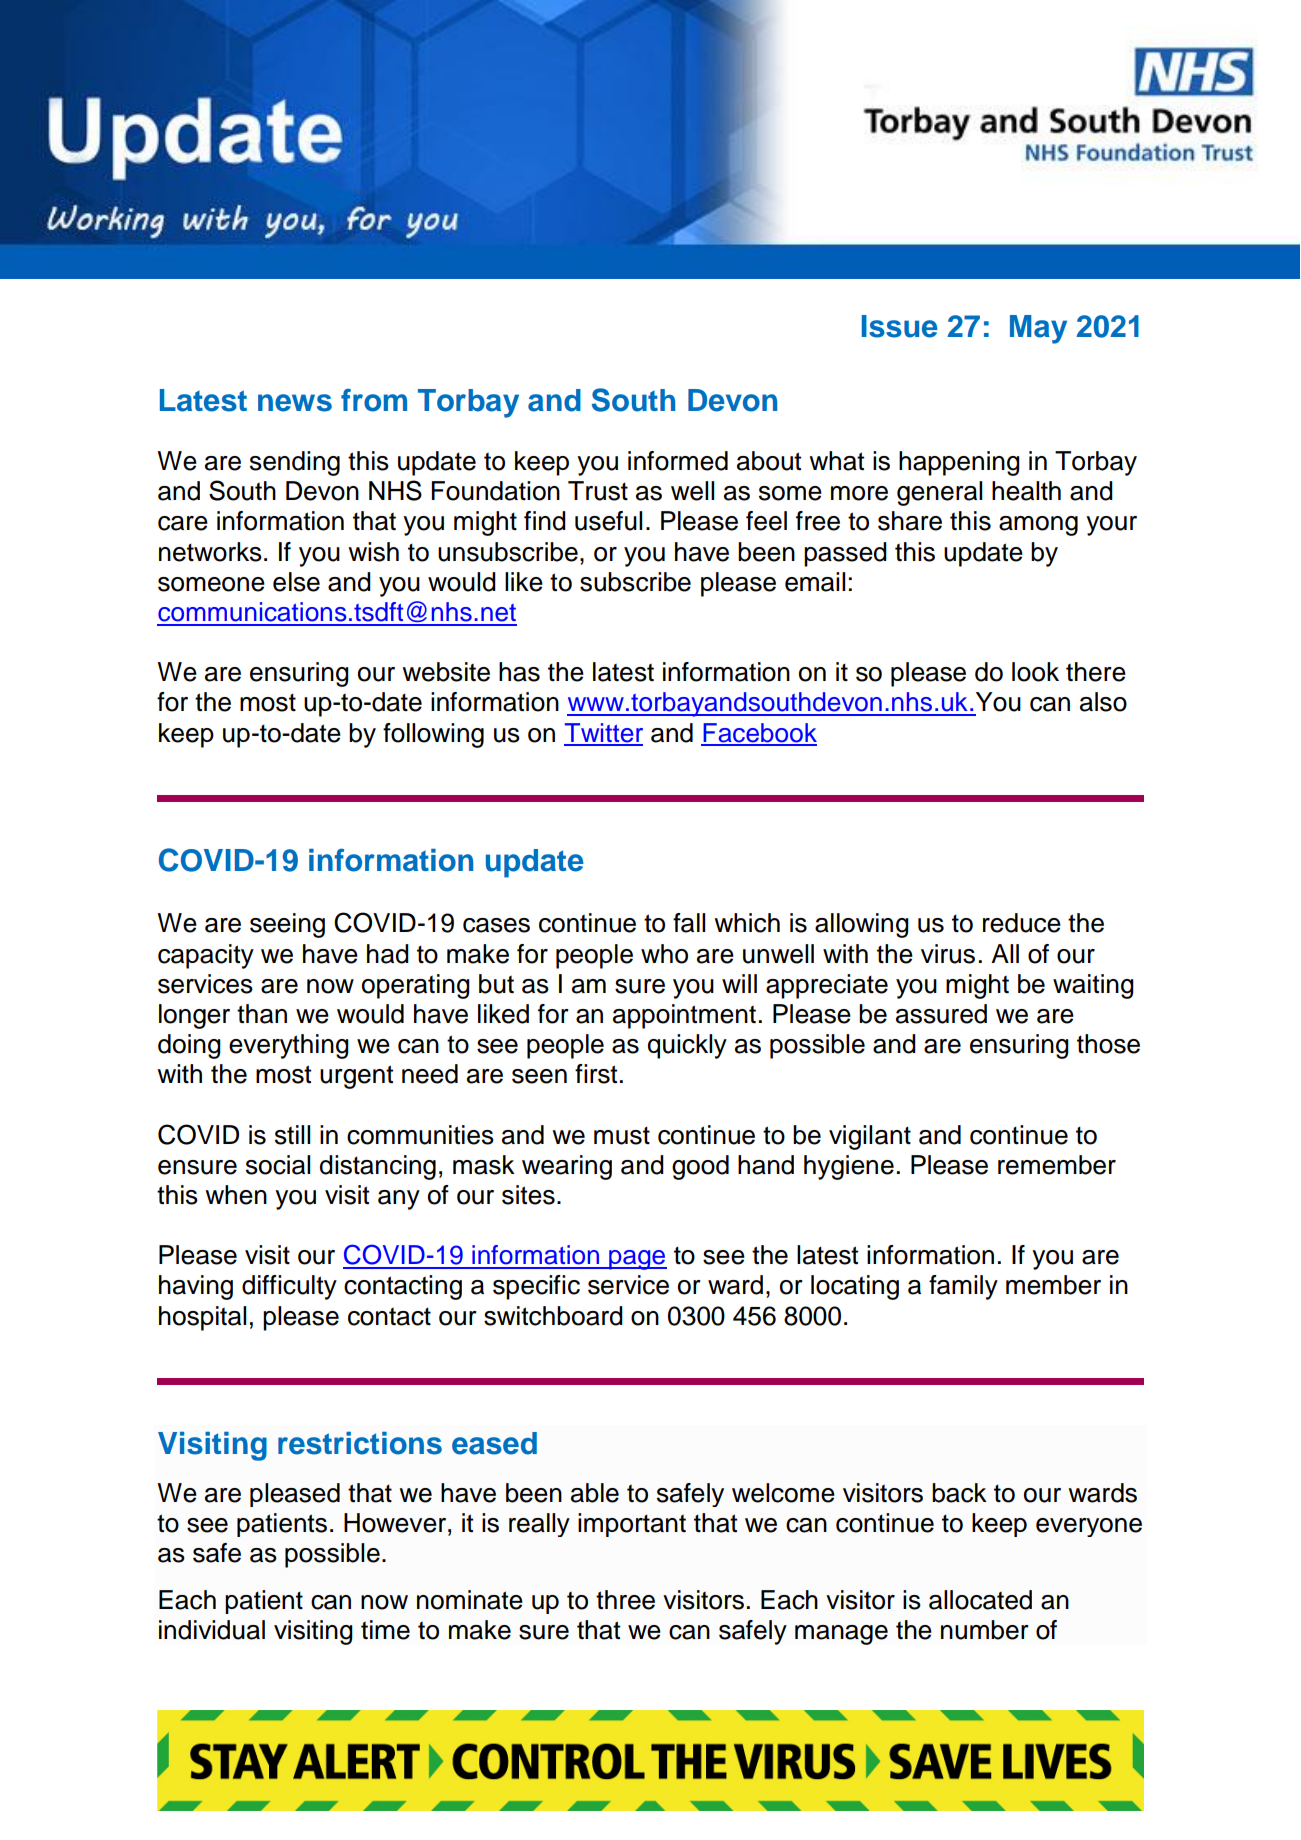 This image has width=1301, height=1840. What do you see at coordinates (212, 1630) in the image?
I see `individual` at bounding box center [212, 1630].
